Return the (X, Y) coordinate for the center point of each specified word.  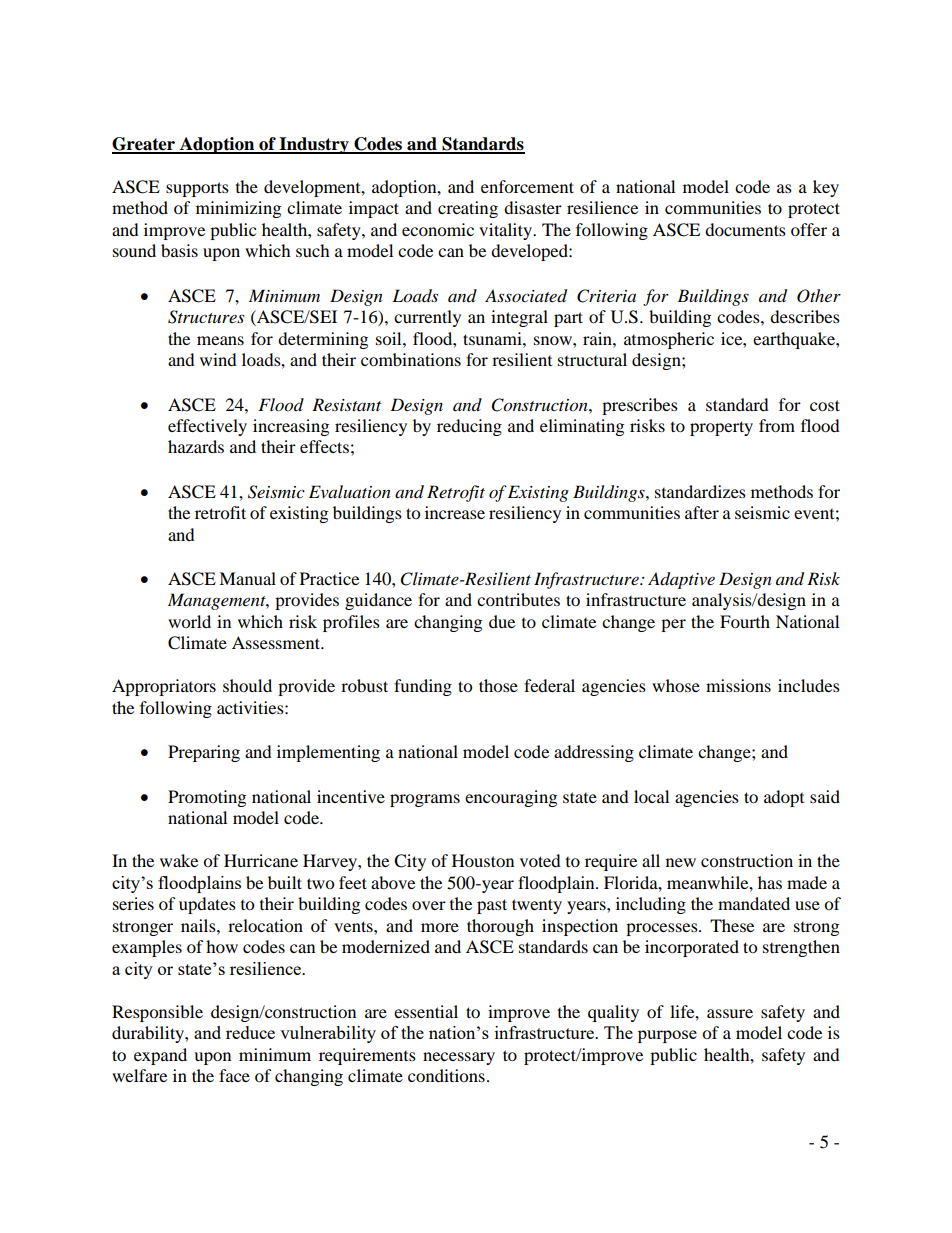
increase (455, 512)
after (702, 512)
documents (745, 229)
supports (197, 189)
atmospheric (669, 340)
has (770, 882)
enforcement (527, 186)
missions (738, 685)
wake (179, 860)
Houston (483, 860)
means (220, 340)
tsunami (493, 338)
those (498, 685)
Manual (247, 578)
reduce (250, 1032)
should (247, 685)
